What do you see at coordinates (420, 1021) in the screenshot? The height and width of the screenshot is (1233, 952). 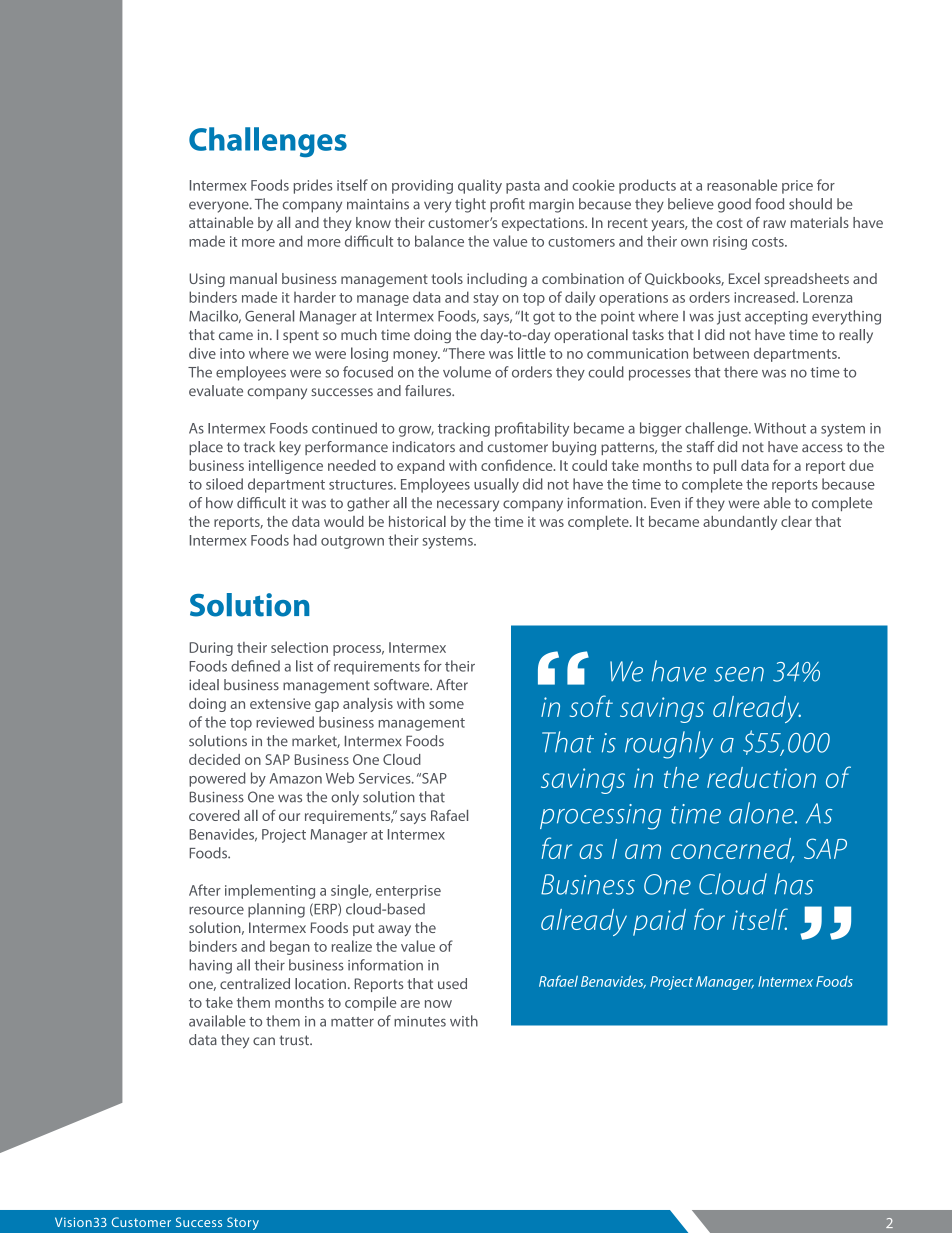 I see `minutes` at bounding box center [420, 1021].
